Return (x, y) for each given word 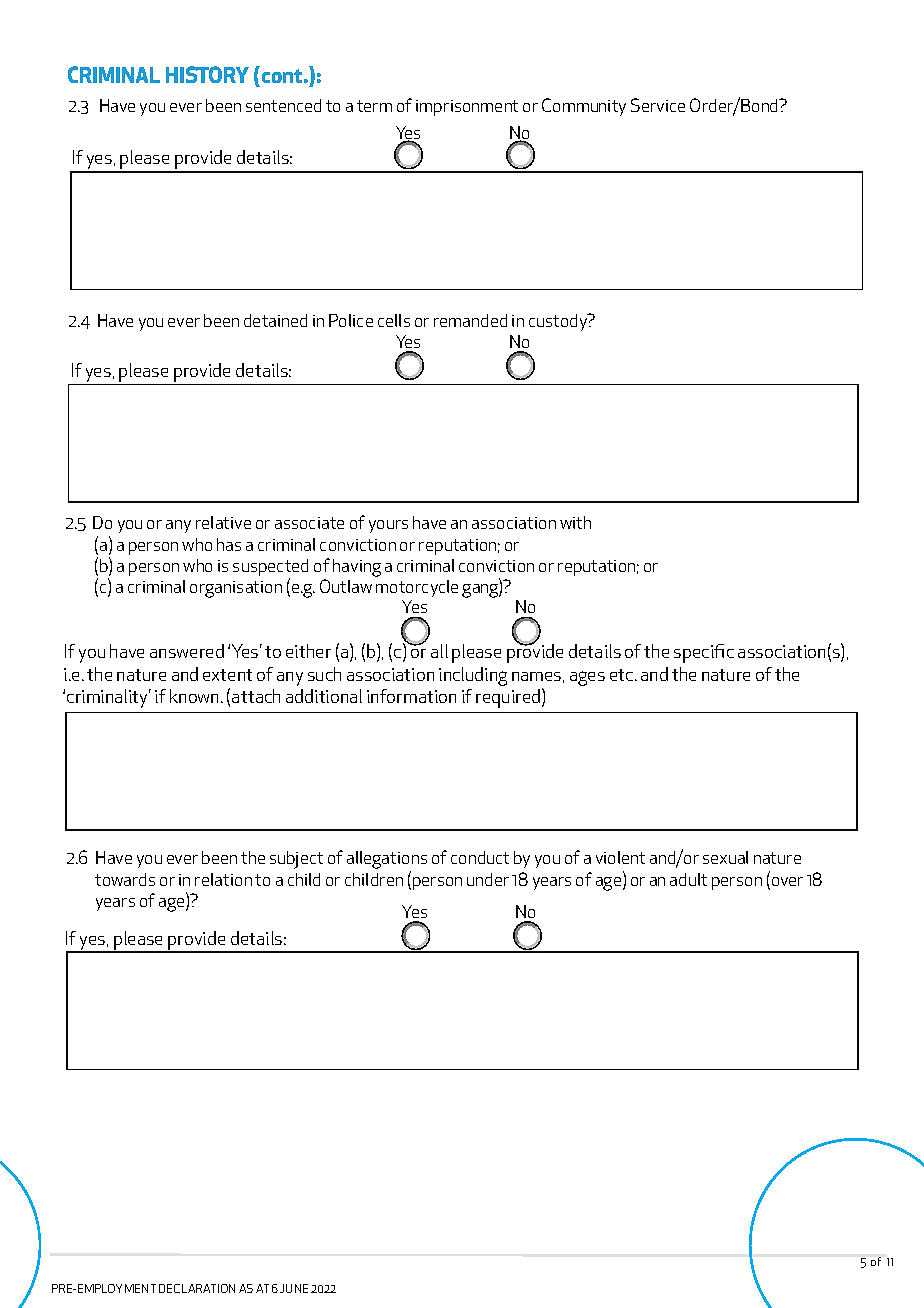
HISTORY (207, 74)
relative (223, 522)
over (787, 881)
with (575, 522)
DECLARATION (197, 1288)
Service (658, 105)
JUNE (294, 1288)
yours (388, 526)
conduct (480, 857)
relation (223, 879)
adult (688, 879)
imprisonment (467, 108)
